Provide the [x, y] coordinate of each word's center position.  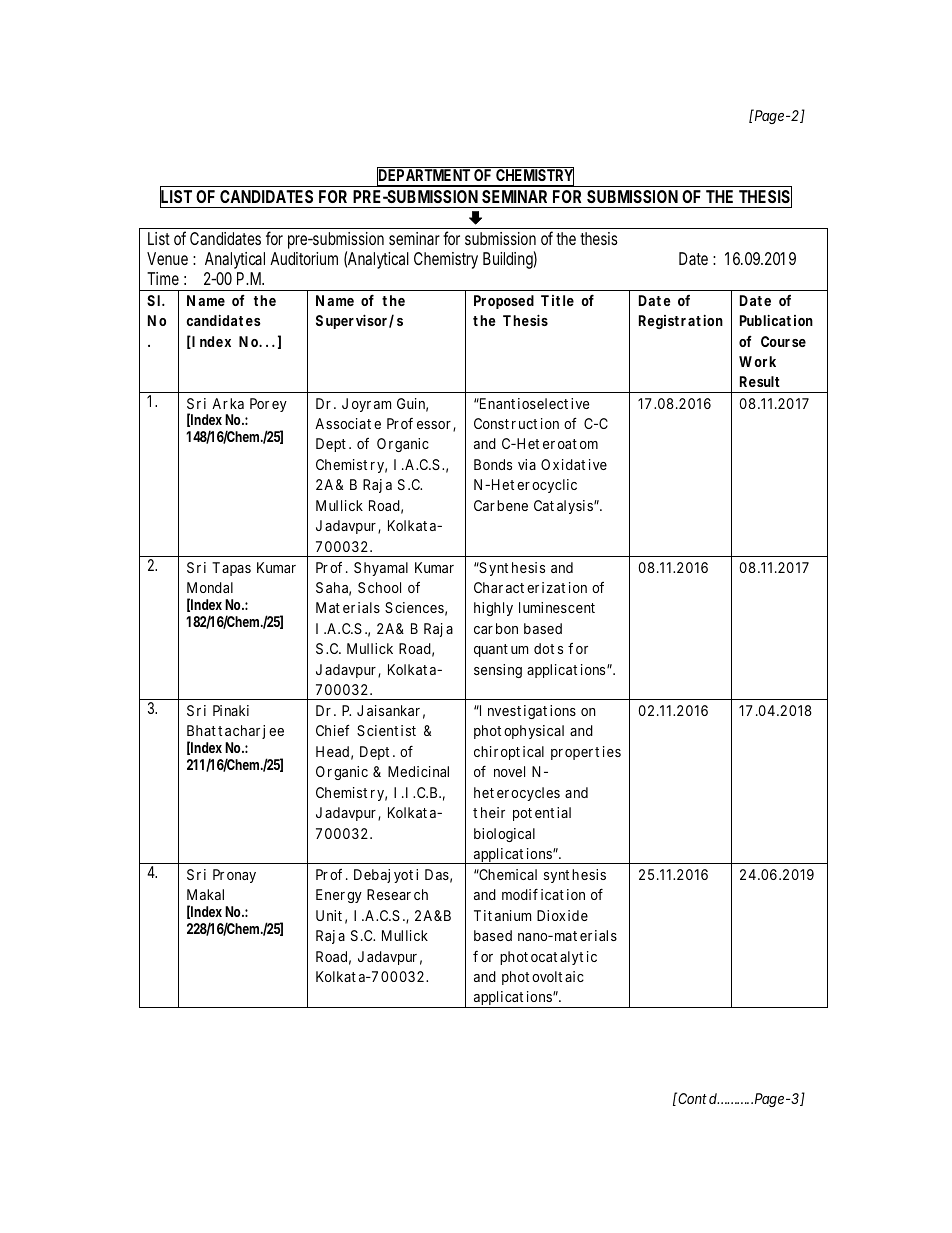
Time [163, 278]
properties [586, 753]
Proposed [504, 302]
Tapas [231, 569]
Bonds [493, 464]
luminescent [557, 607]
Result [760, 381]
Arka [228, 403]
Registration [681, 321]
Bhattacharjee [235, 734]
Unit [329, 915]
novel [509, 771]
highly [493, 609]
